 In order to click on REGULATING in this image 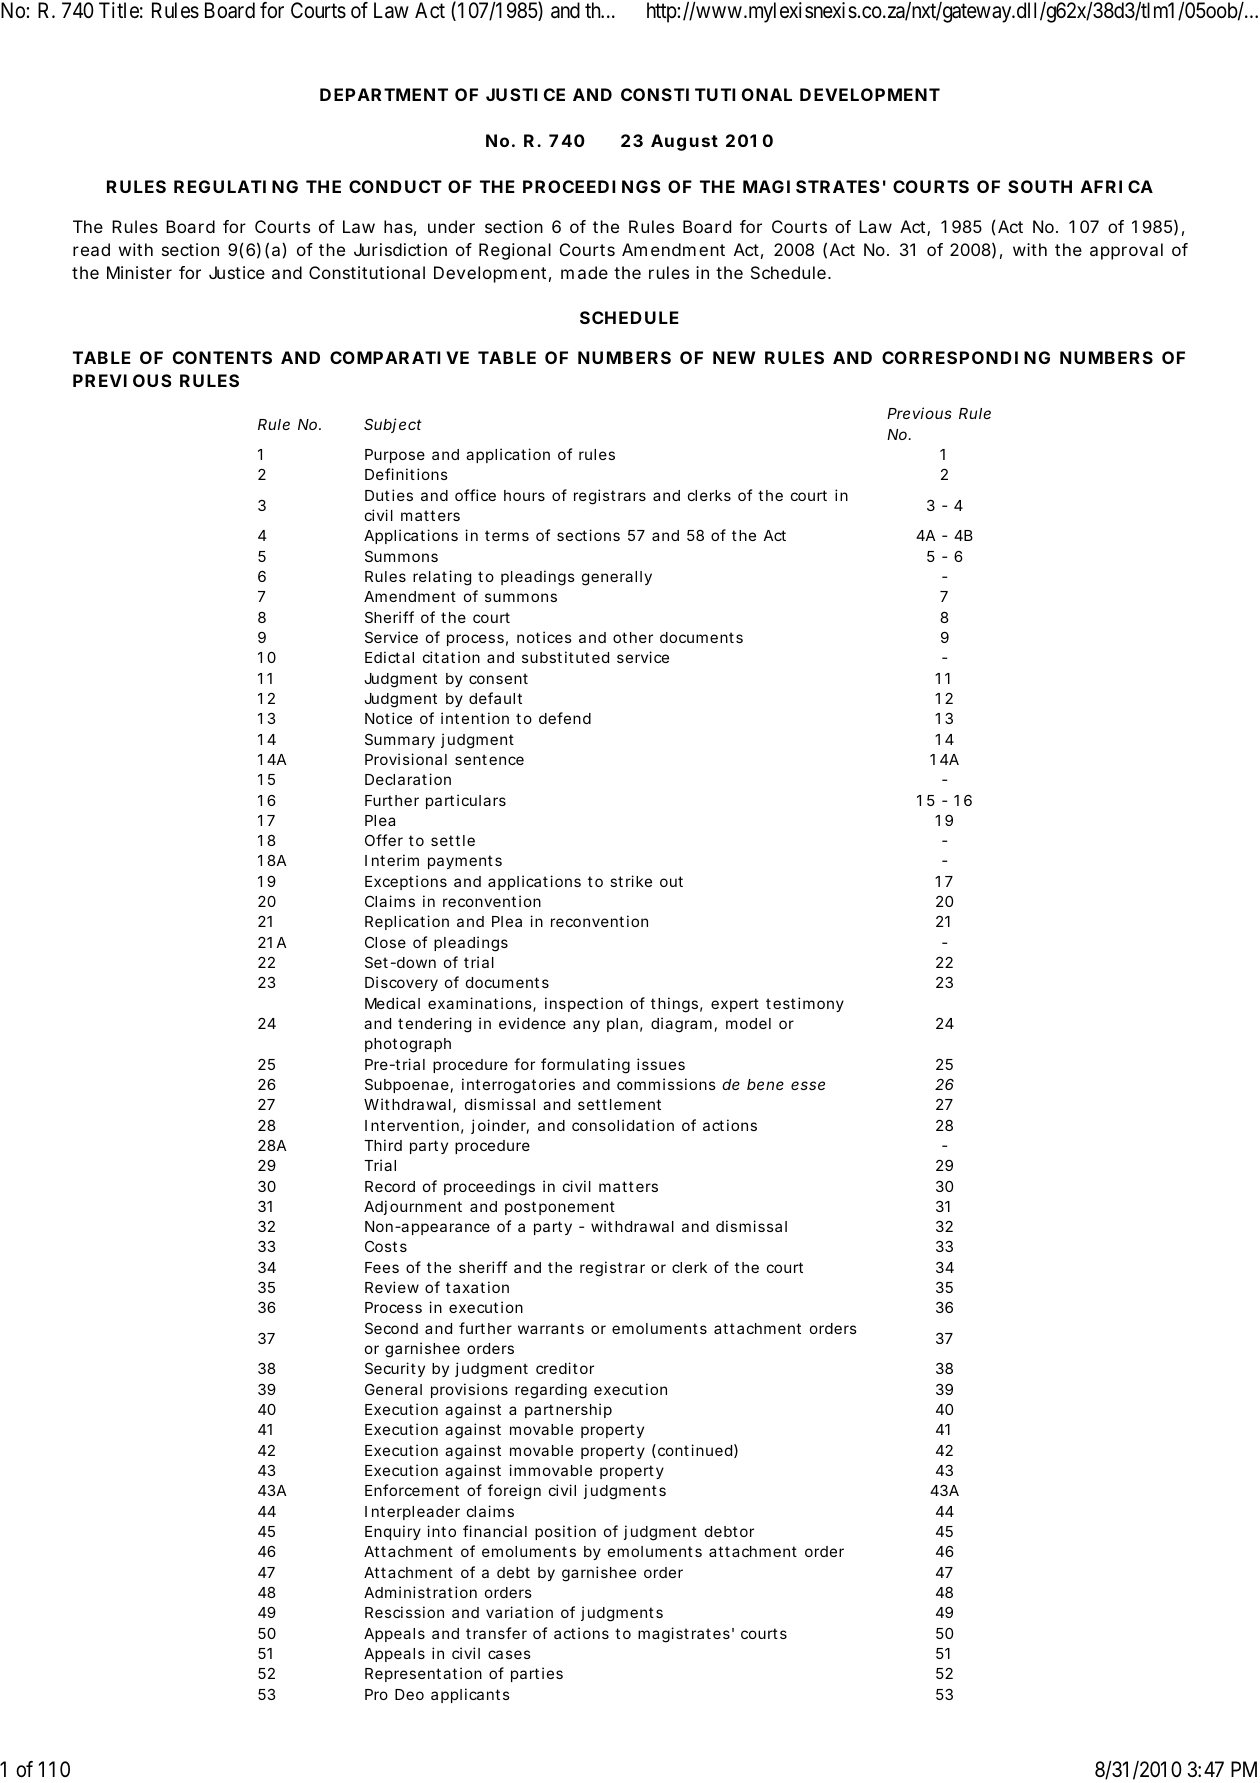, I will do `click(236, 186)`.
